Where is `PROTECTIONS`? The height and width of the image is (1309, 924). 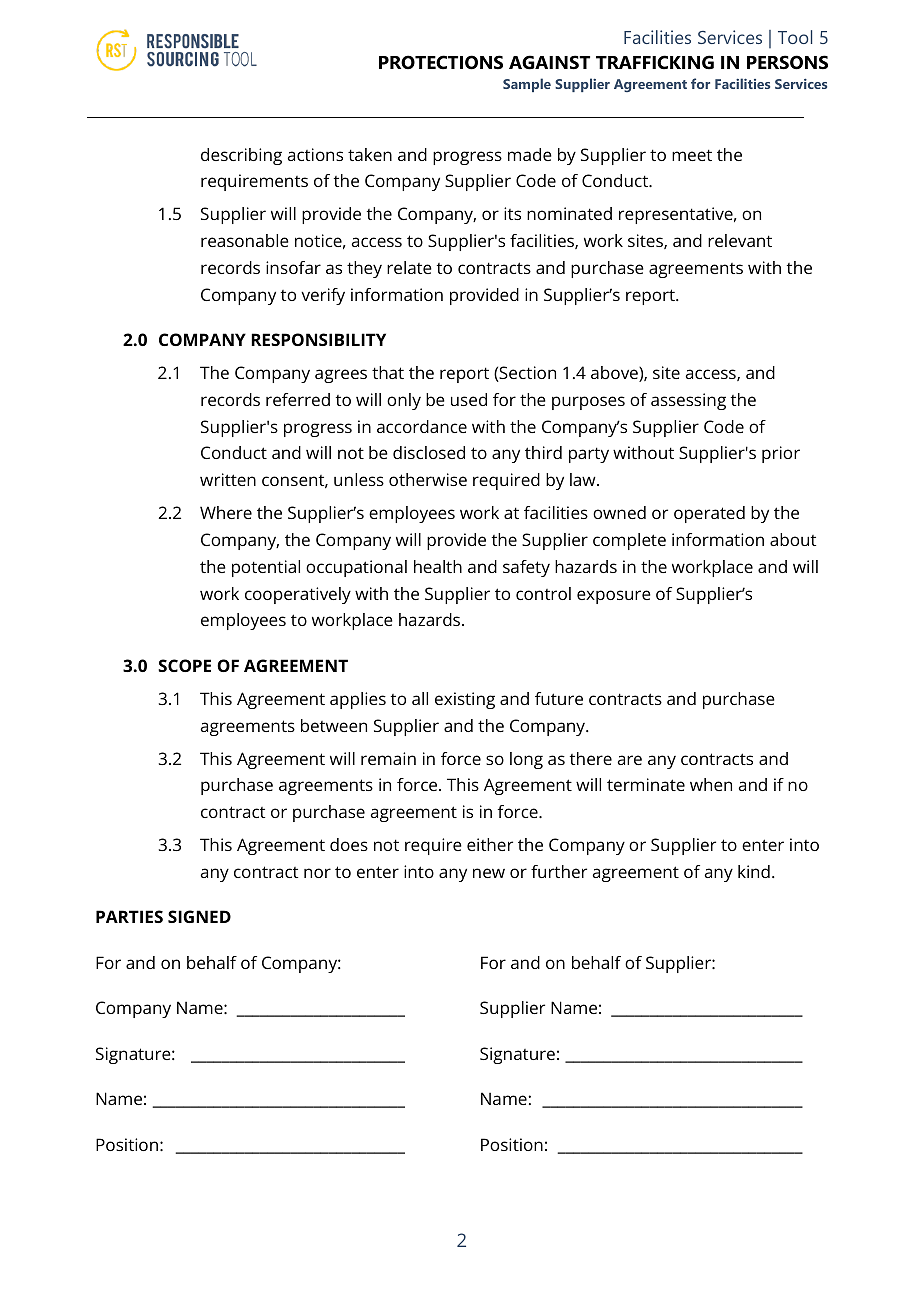 PROTECTIONS is located at coordinates (441, 62).
